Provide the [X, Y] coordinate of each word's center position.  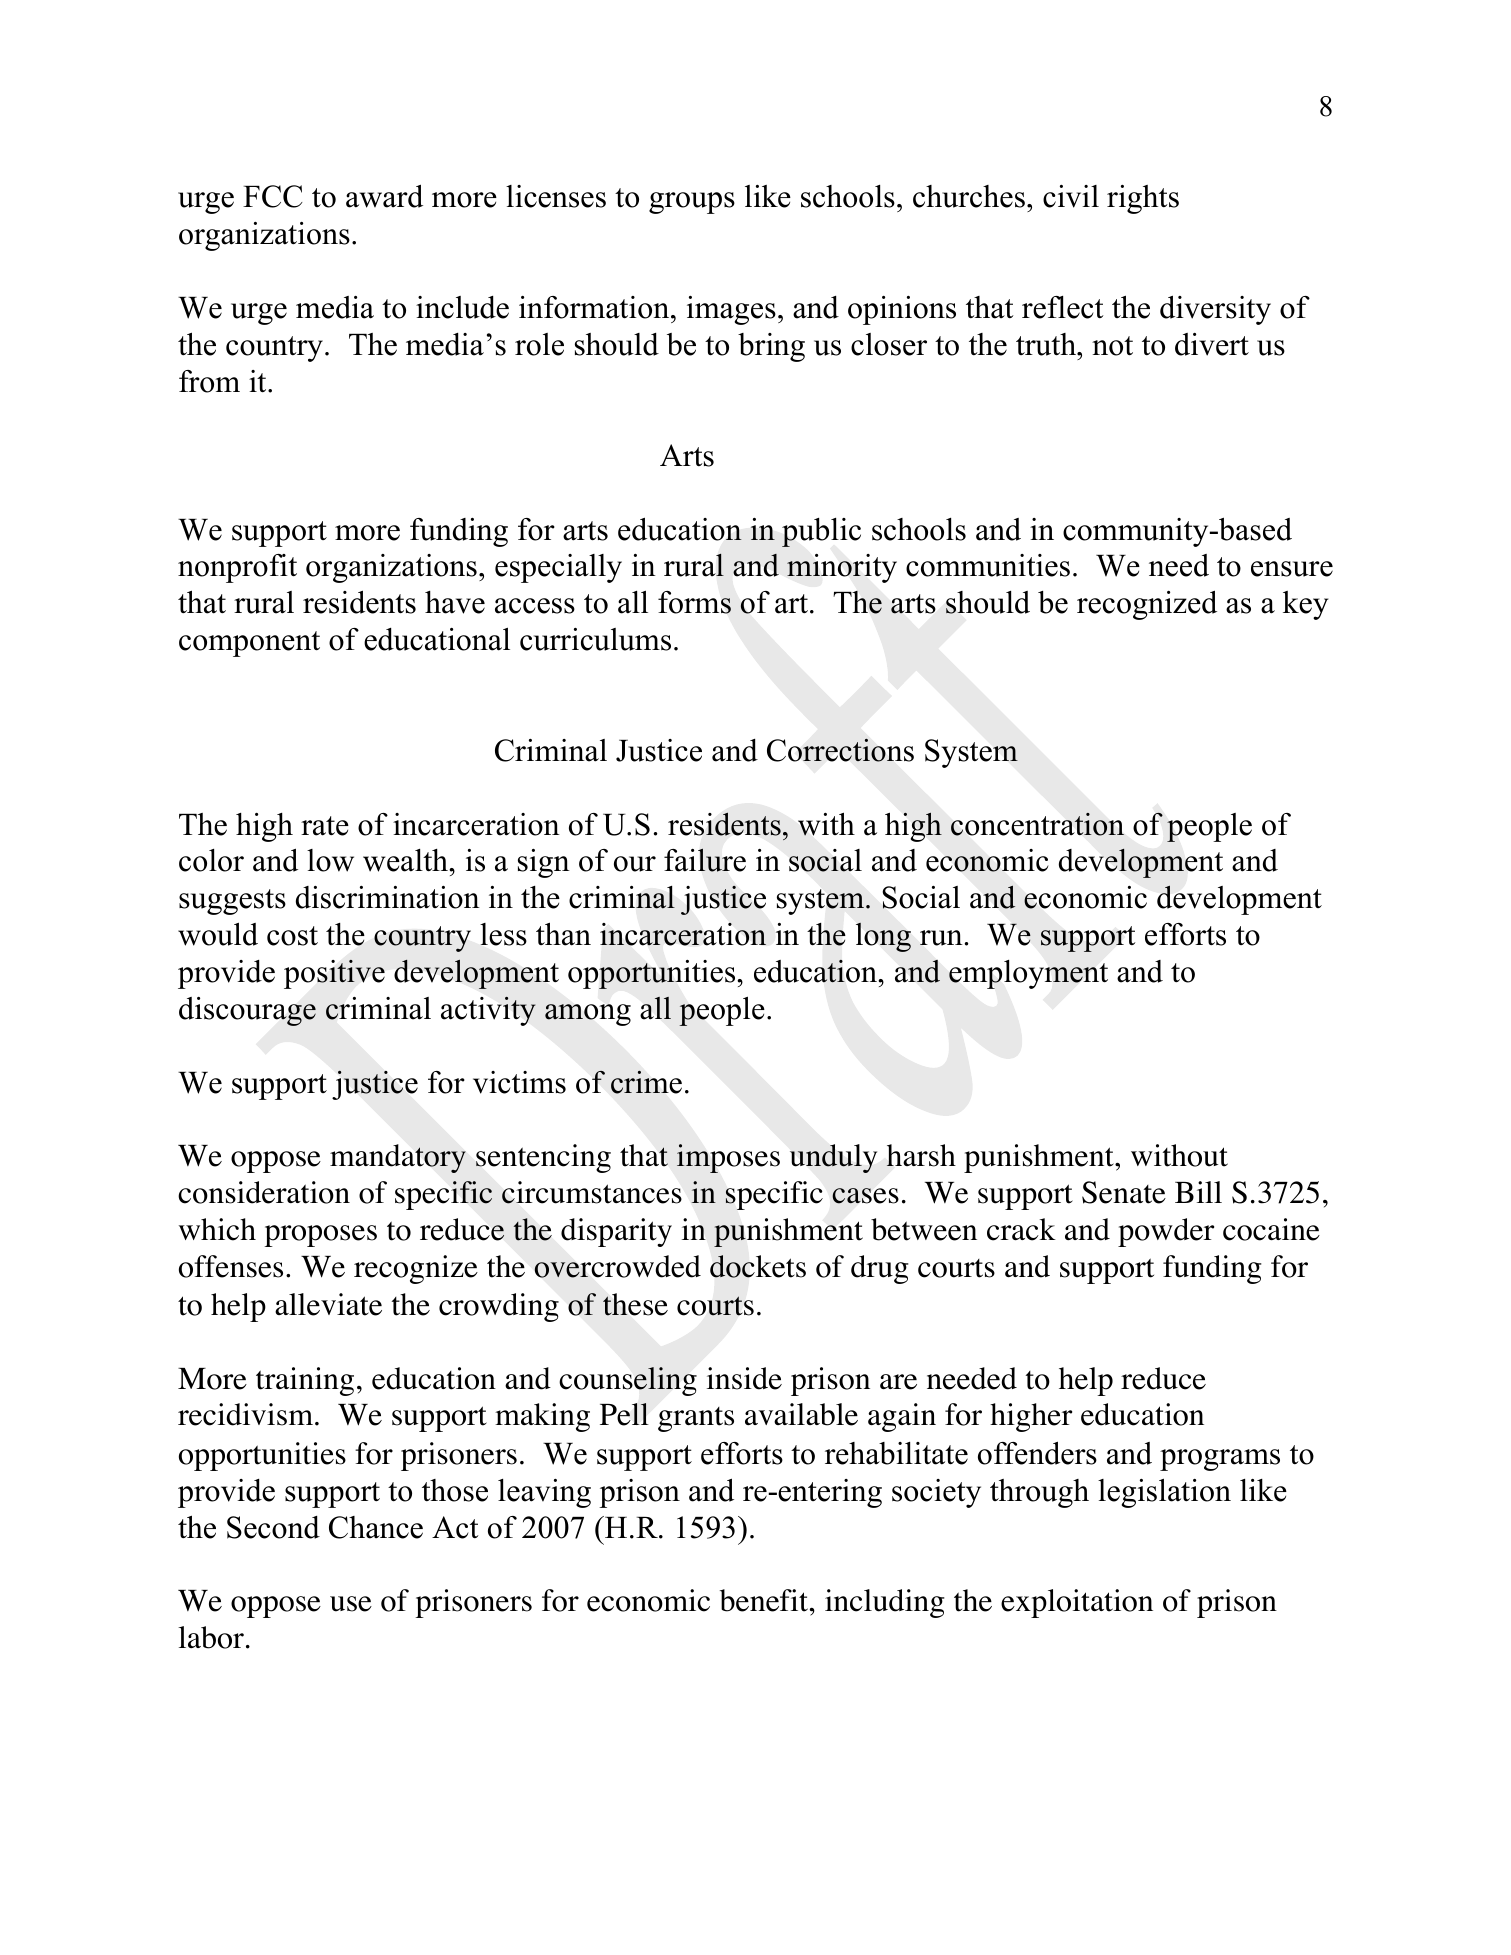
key [1305, 605]
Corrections [840, 750]
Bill [1198, 1192]
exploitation [1077, 1603]
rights [1143, 199]
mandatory [398, 1158]
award [384, 196]
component [249, 644]
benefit [764, 1600]
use [351, 1604]
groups [692, 203]
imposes [728, 1158]
